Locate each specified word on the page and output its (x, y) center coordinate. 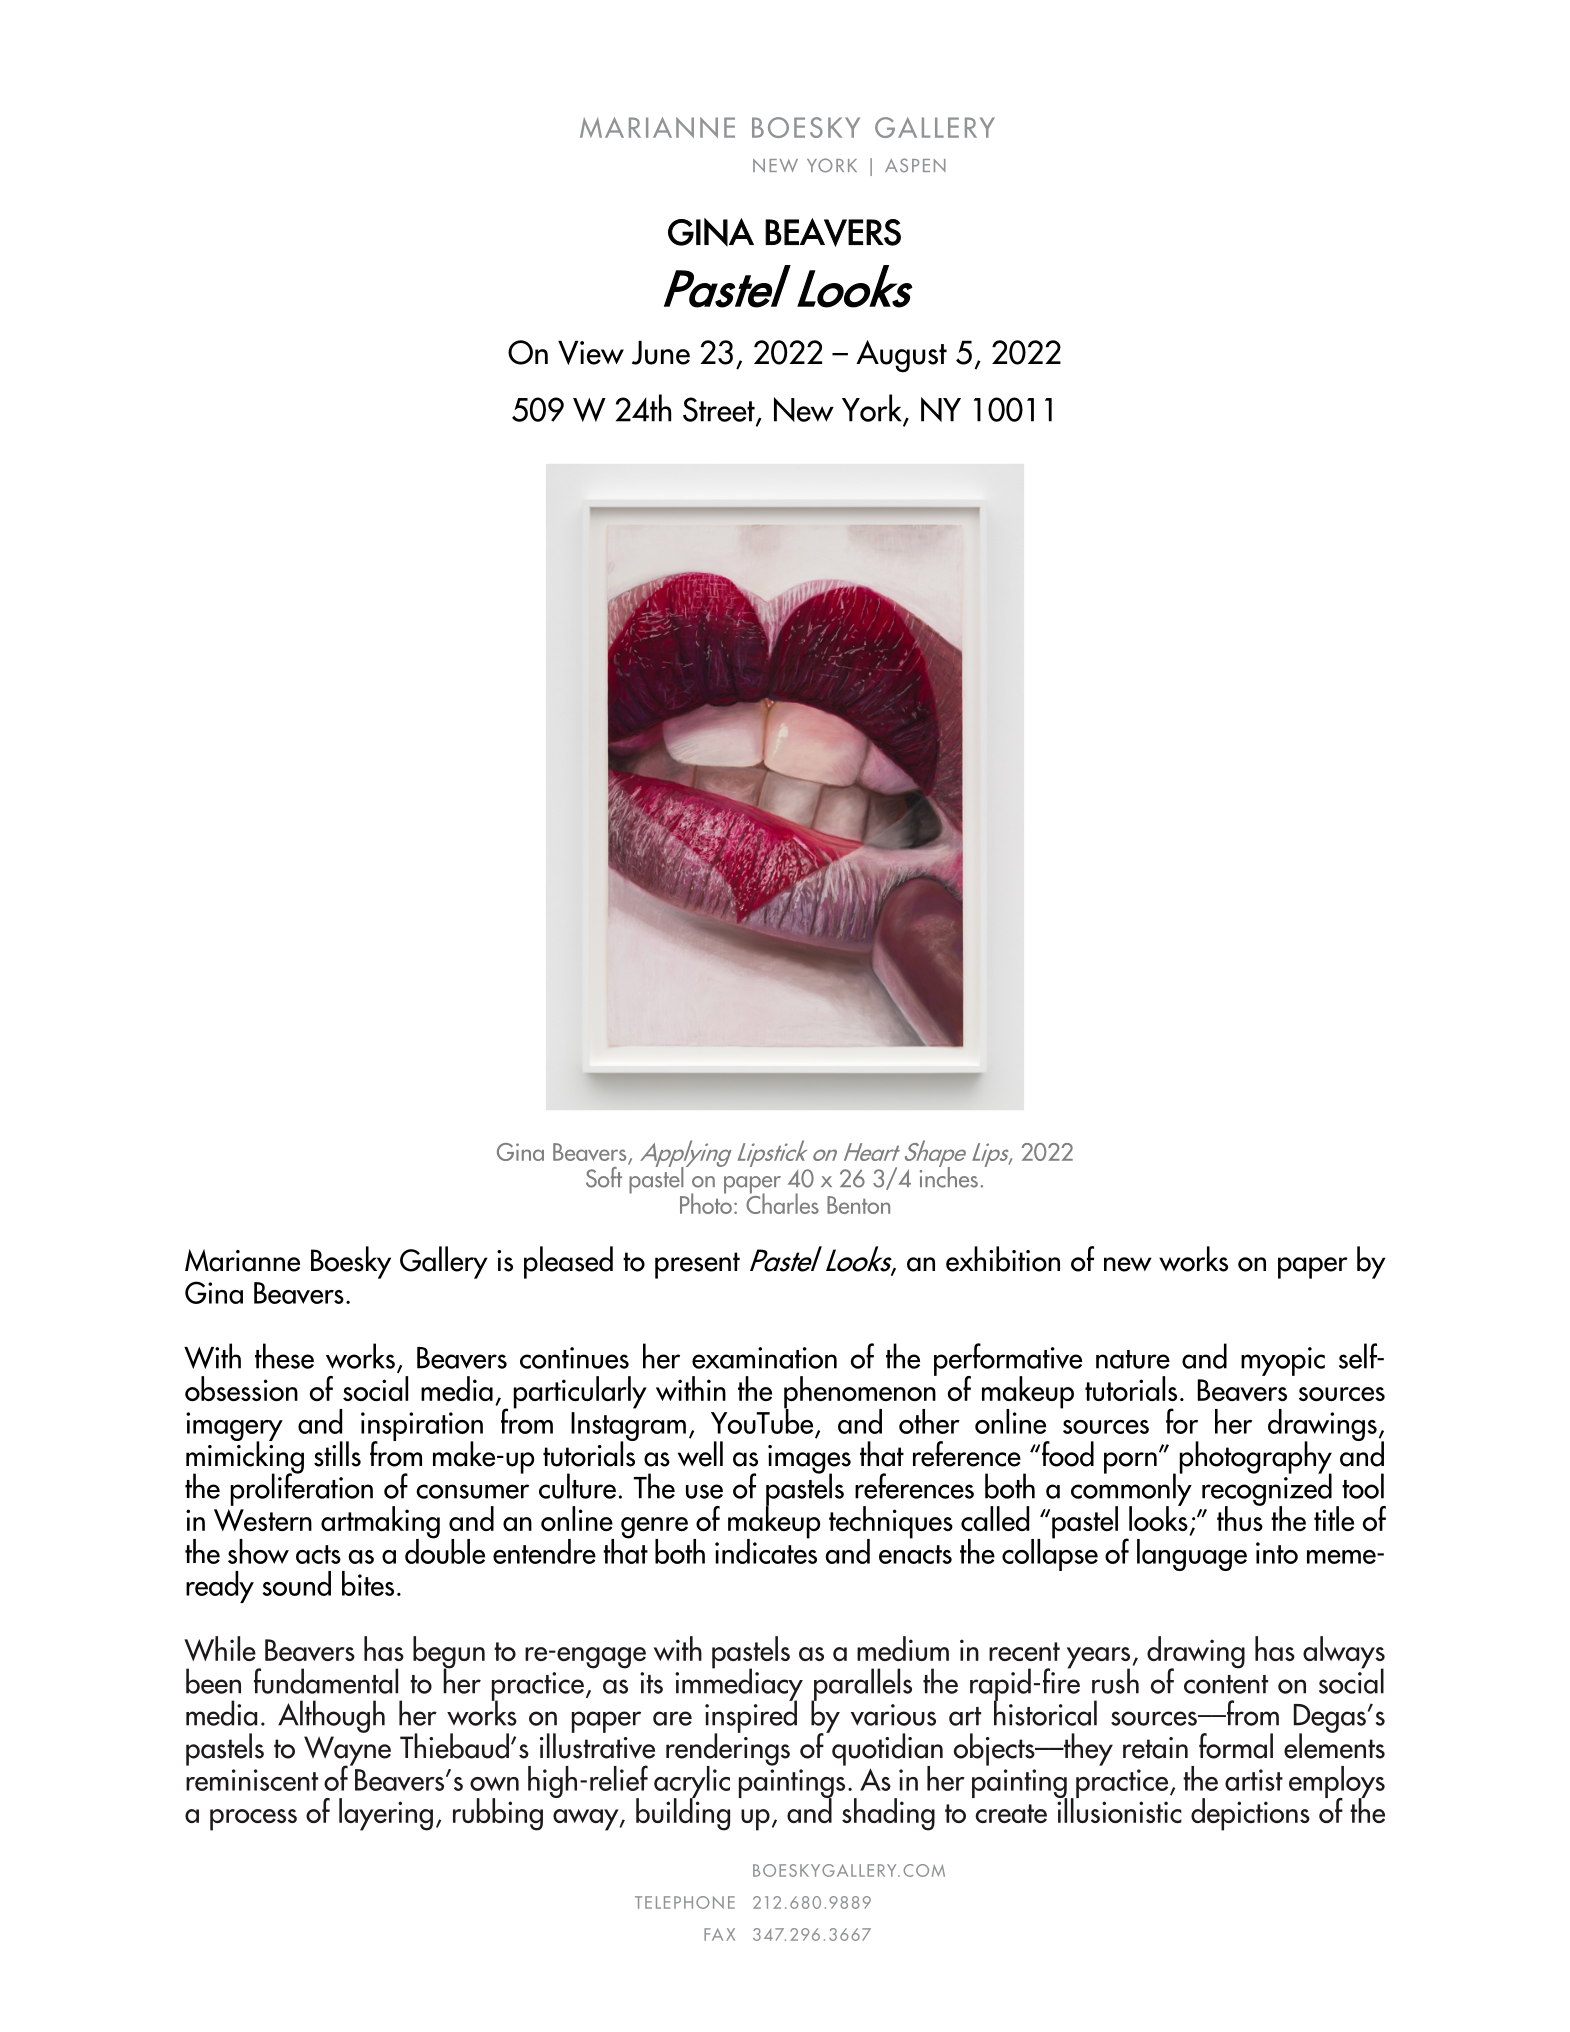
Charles (782, 1202)
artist (1254, 1780)
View (591, 352)
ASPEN (915, 165)
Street (720, 410)
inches (949, 1176)
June (661, 352)
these (284, 1356)
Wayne (347, 1752)
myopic (1283, 1361)
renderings (728, 1749)
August (901, 356)
